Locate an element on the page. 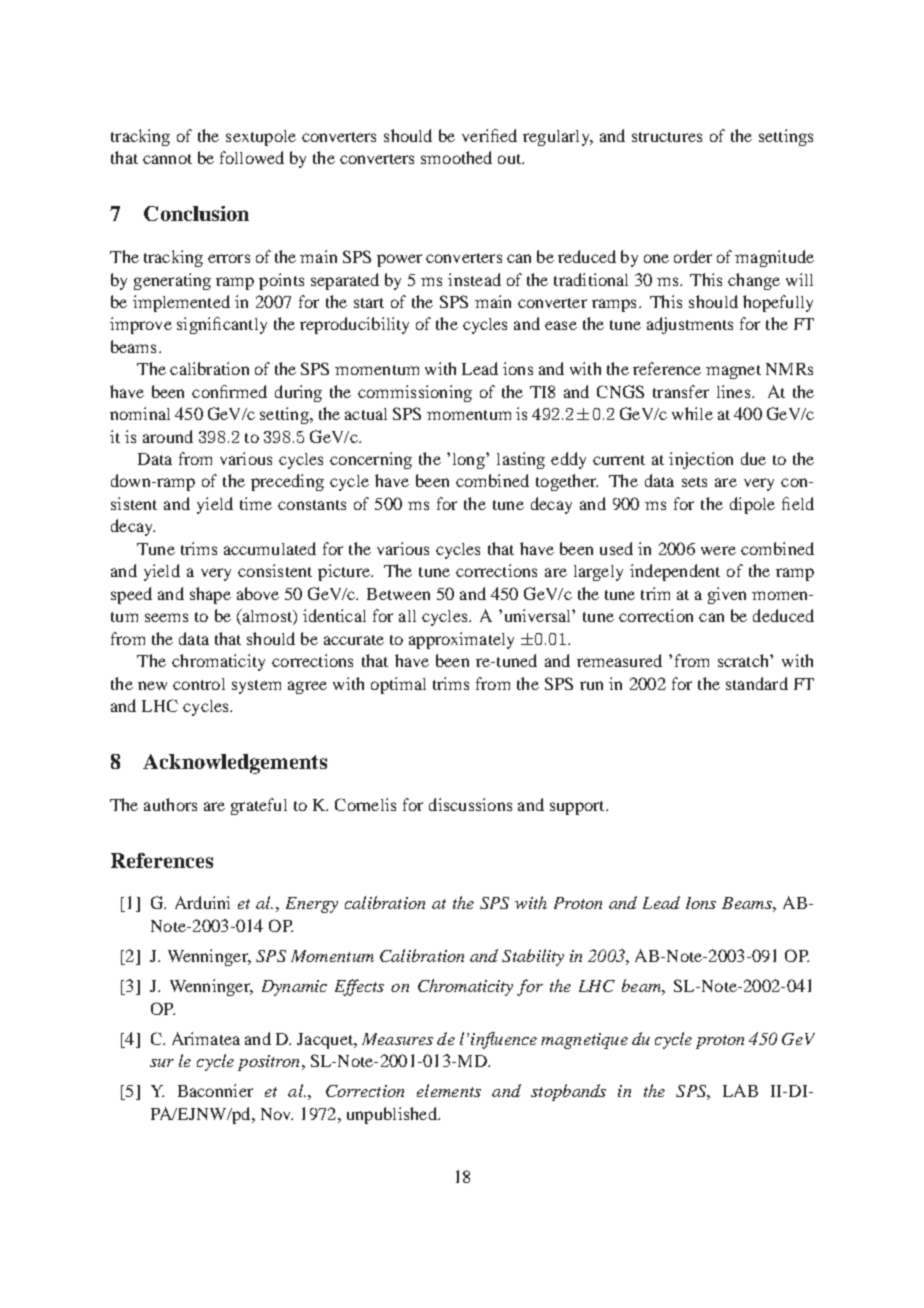 The height and width of the document is (1308, 924). long is located at coordinates (470, 461).
